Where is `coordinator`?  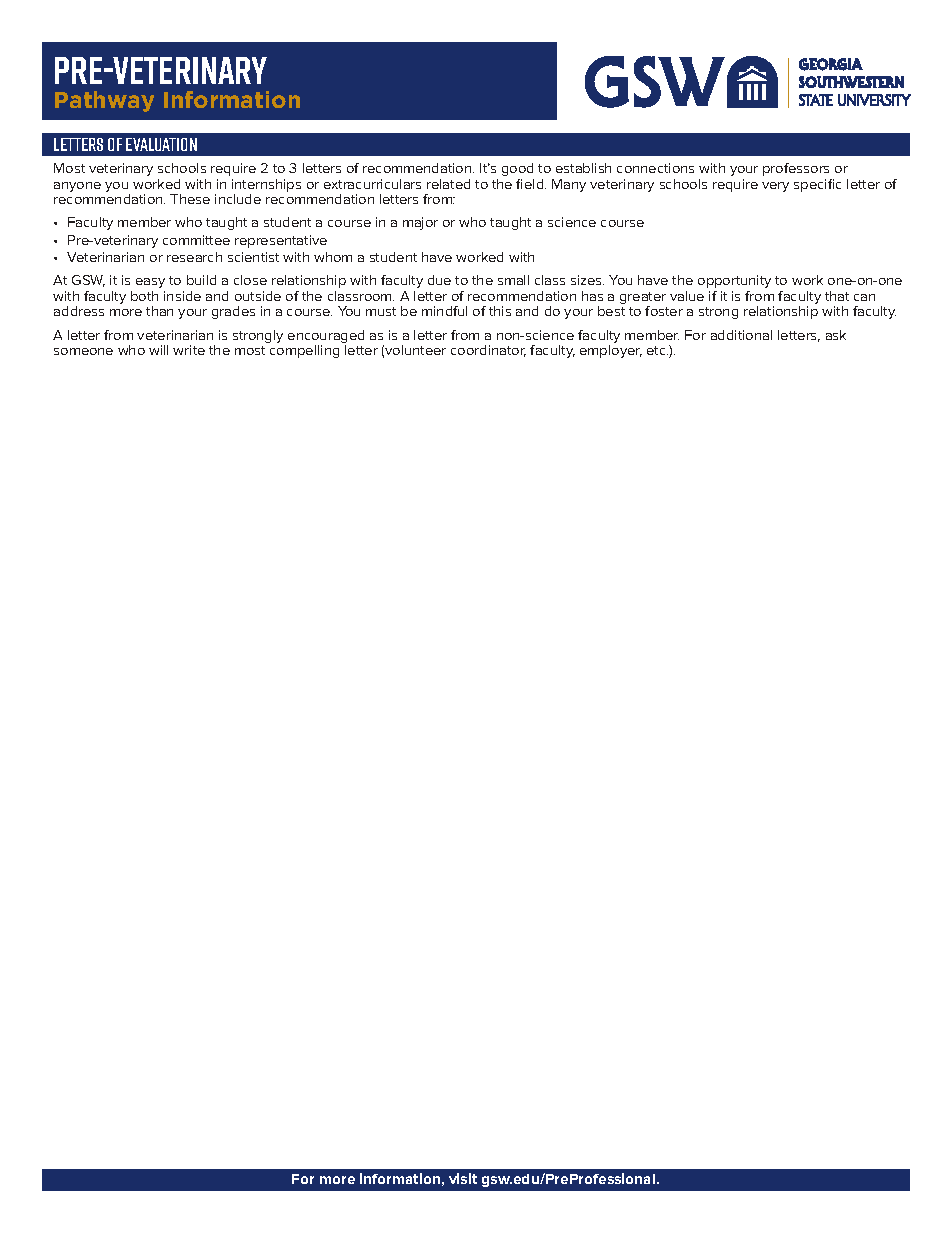
coordinator is located at coordinates (488, 351).
